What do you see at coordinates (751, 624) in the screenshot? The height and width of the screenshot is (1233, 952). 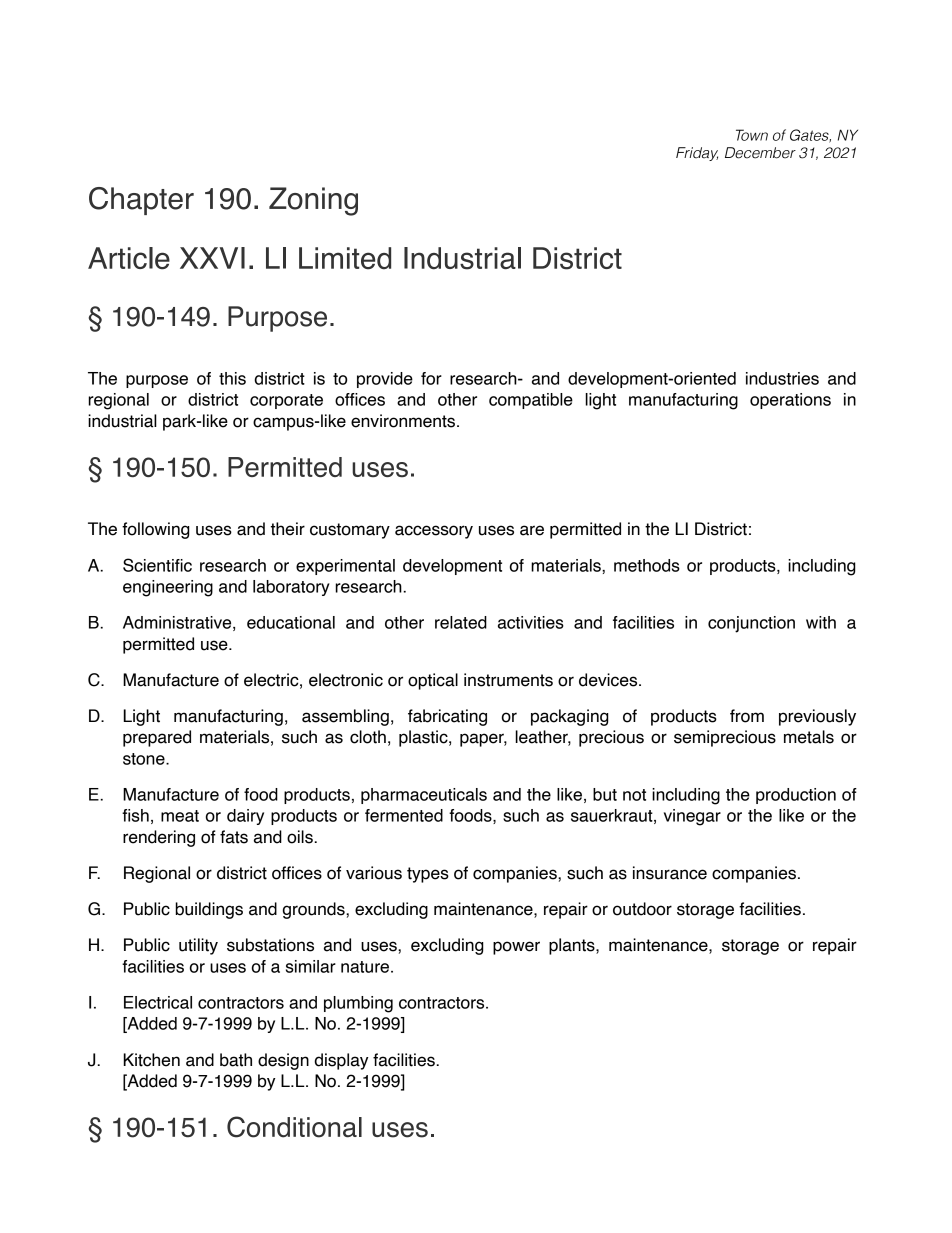 I see `conjunction` at bounding box center [751, 624].
